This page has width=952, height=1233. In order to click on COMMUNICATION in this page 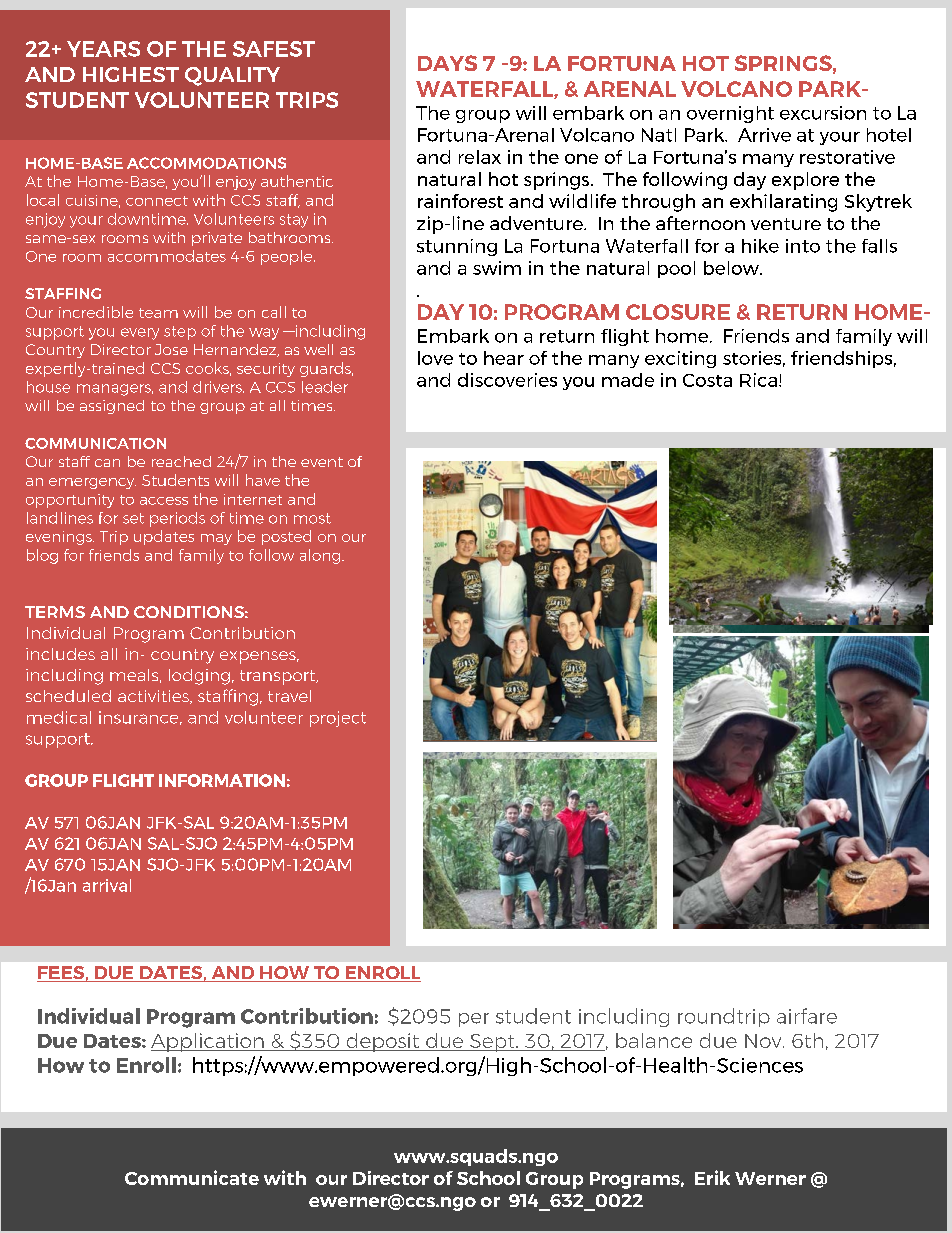, I will do `click(95, 443)`.
